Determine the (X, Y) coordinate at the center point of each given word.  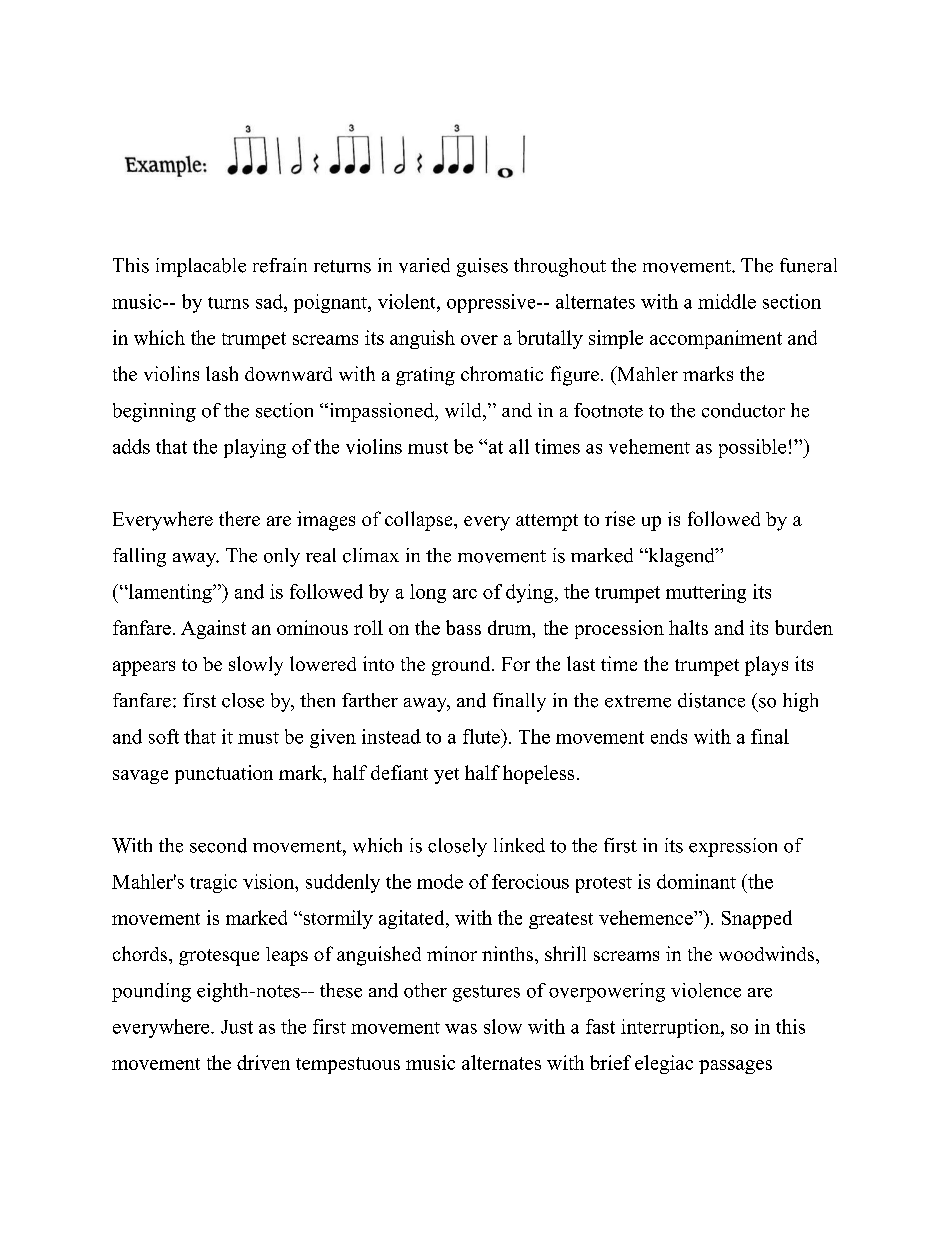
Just (237, 1027)
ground (462, 666)
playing (255, 448)
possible (752, 448)
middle (727, 301)
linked (519, 845)
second (218, 845)
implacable (201, 267)
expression (733, 847)
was (461, 1029)
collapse (420, 521)
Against (213, 629)
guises (482, 267)
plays (766, 666)
